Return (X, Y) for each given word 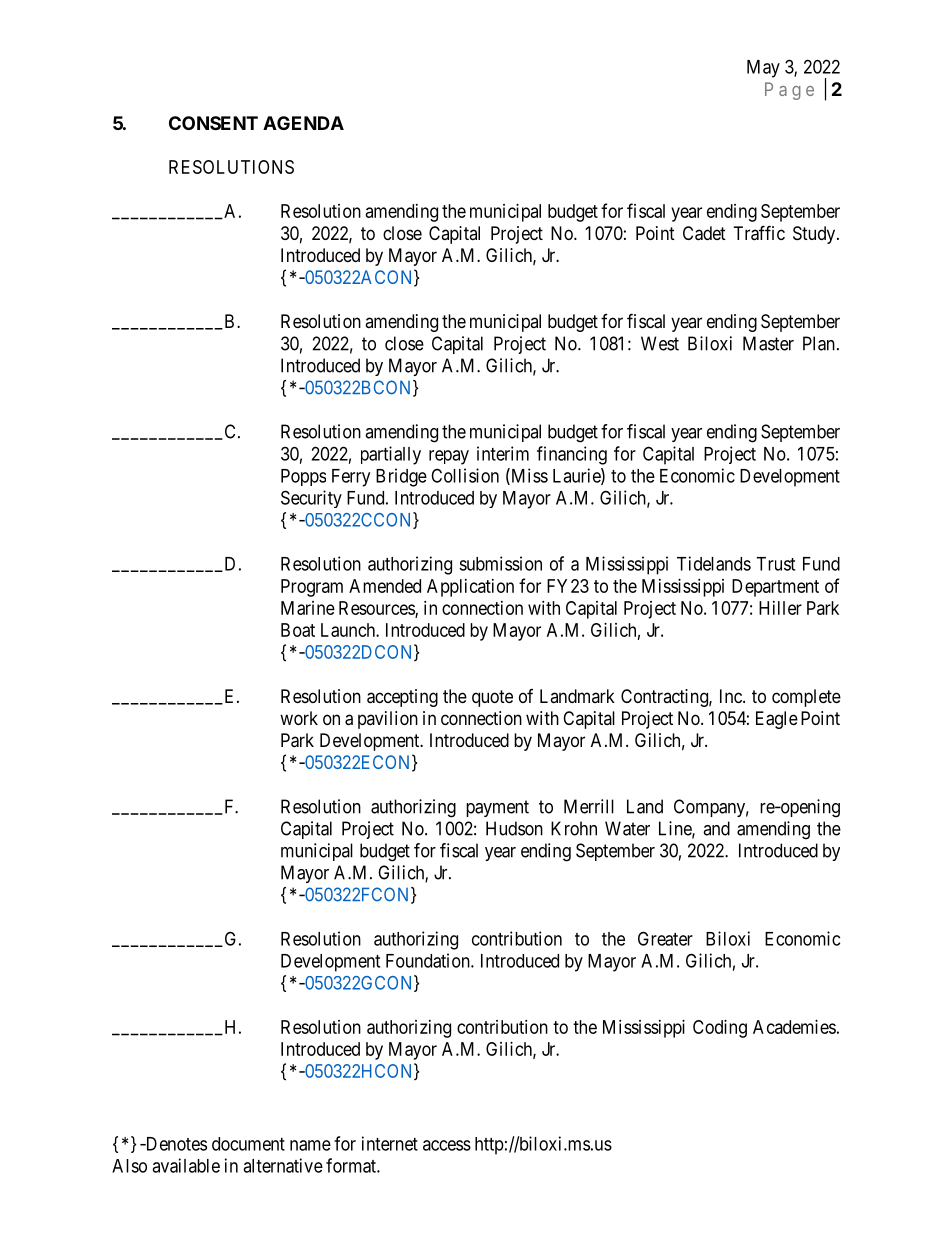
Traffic (759, 233)
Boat (298, 630)
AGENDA (303, 123)
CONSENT (213, 123)
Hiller (780, 608)
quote (492, 698)
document (248, 1144)
